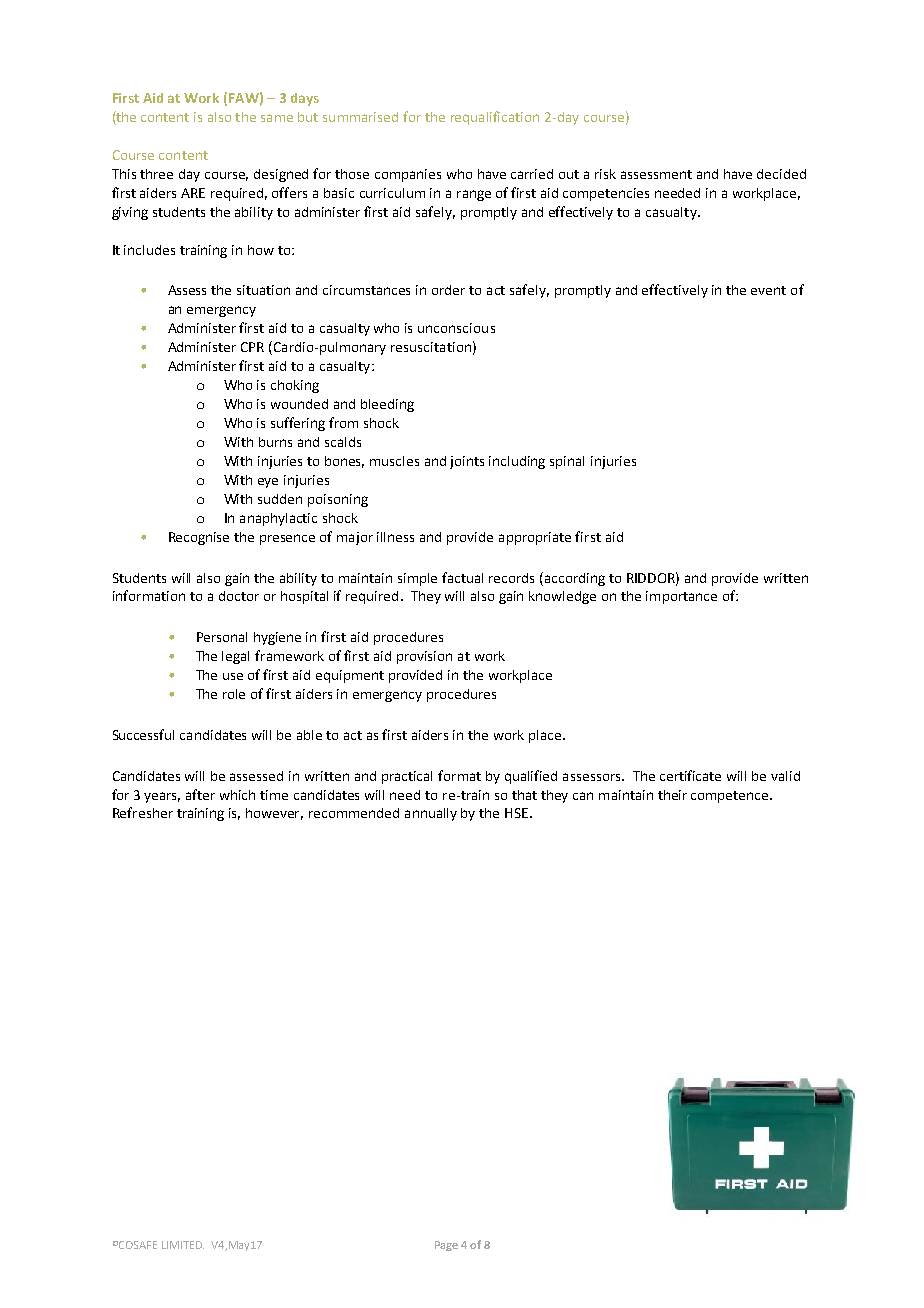 This image has height=1308, width=924. What do you see at coordinates (446, 1246) in the image?
I see `Page` at bounding box center [446, 1246].
